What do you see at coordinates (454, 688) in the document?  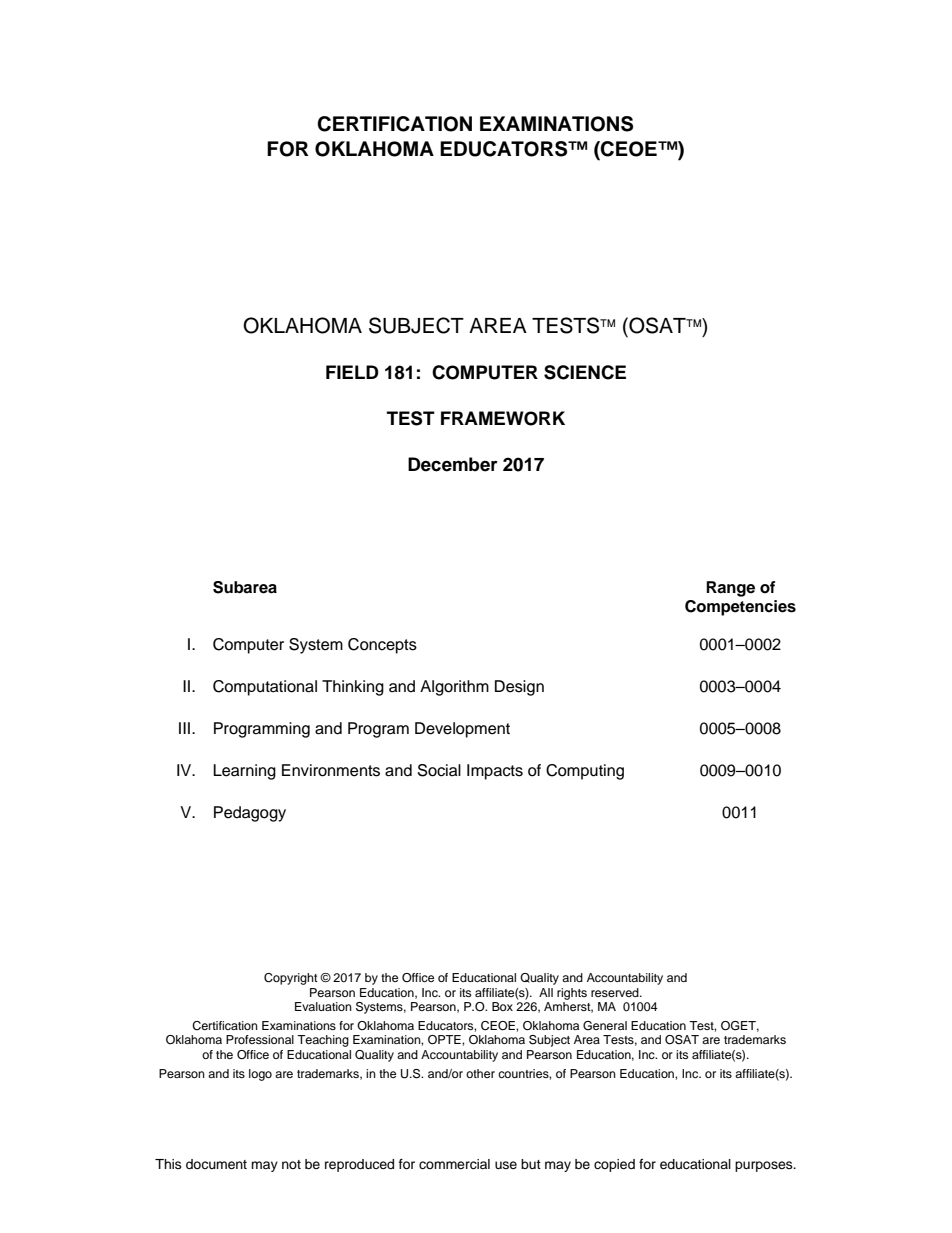 I see `Algorithm` at bounding box center [454, 688].
